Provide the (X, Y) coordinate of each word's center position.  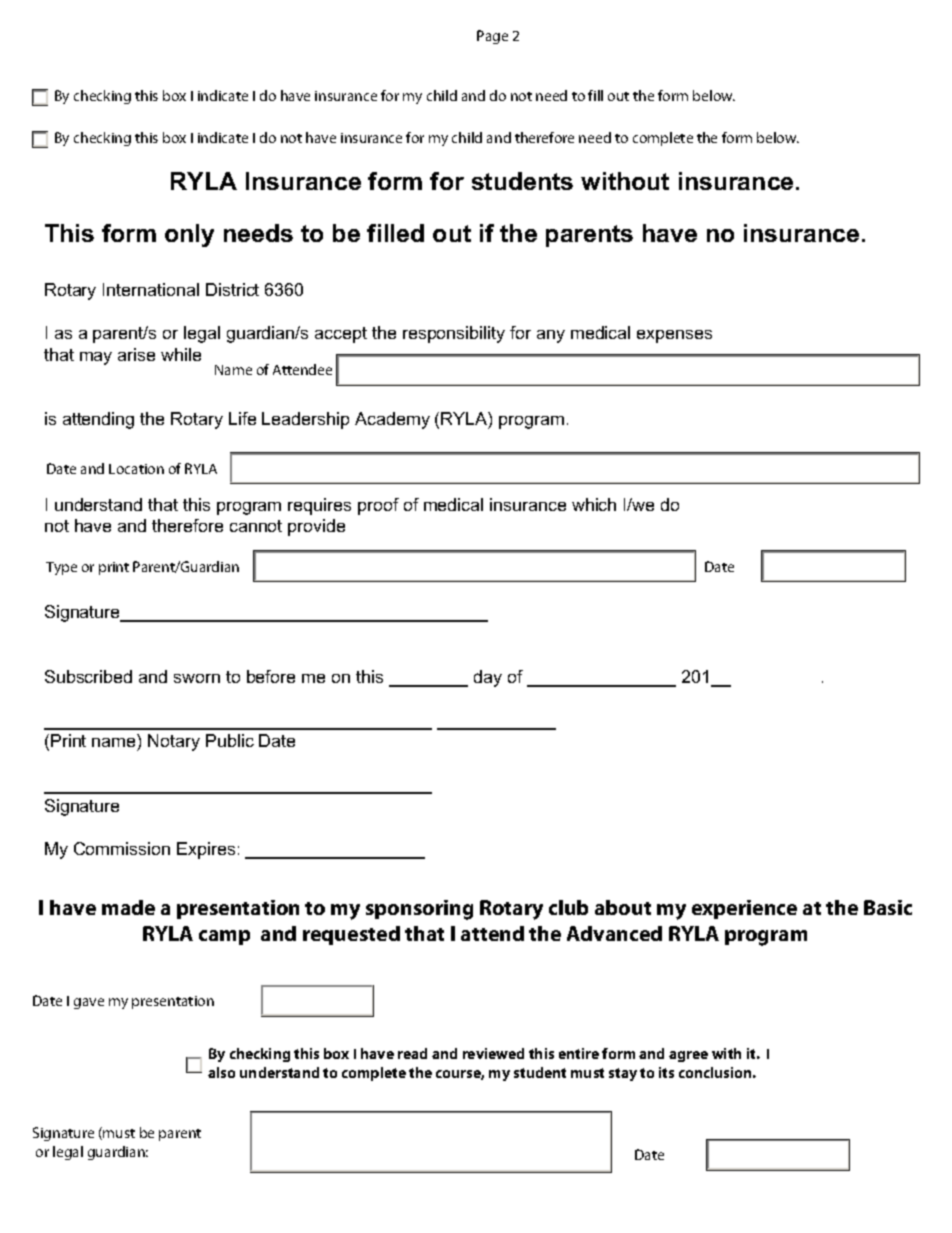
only (189, 235)
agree (688, 1056)
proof (378, 506)
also (221, 1072)
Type (61, 568)
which (594, 504)
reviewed (493, 1053)
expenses (674, 336)
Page (492, 37)
